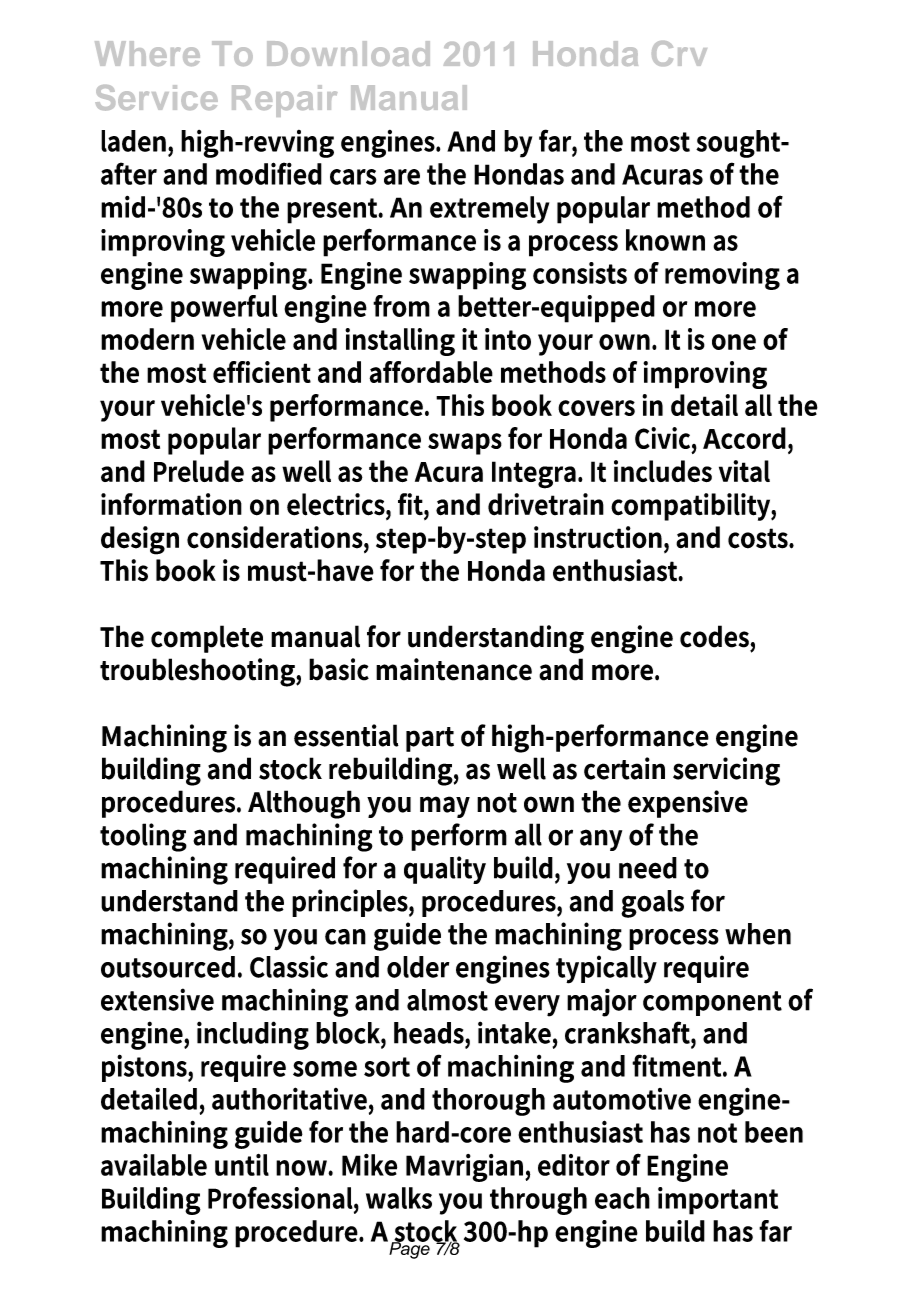  What do you see at coordinates (402, 177) in the screenshot?
I see `are` at bounding box center [402, 177].
